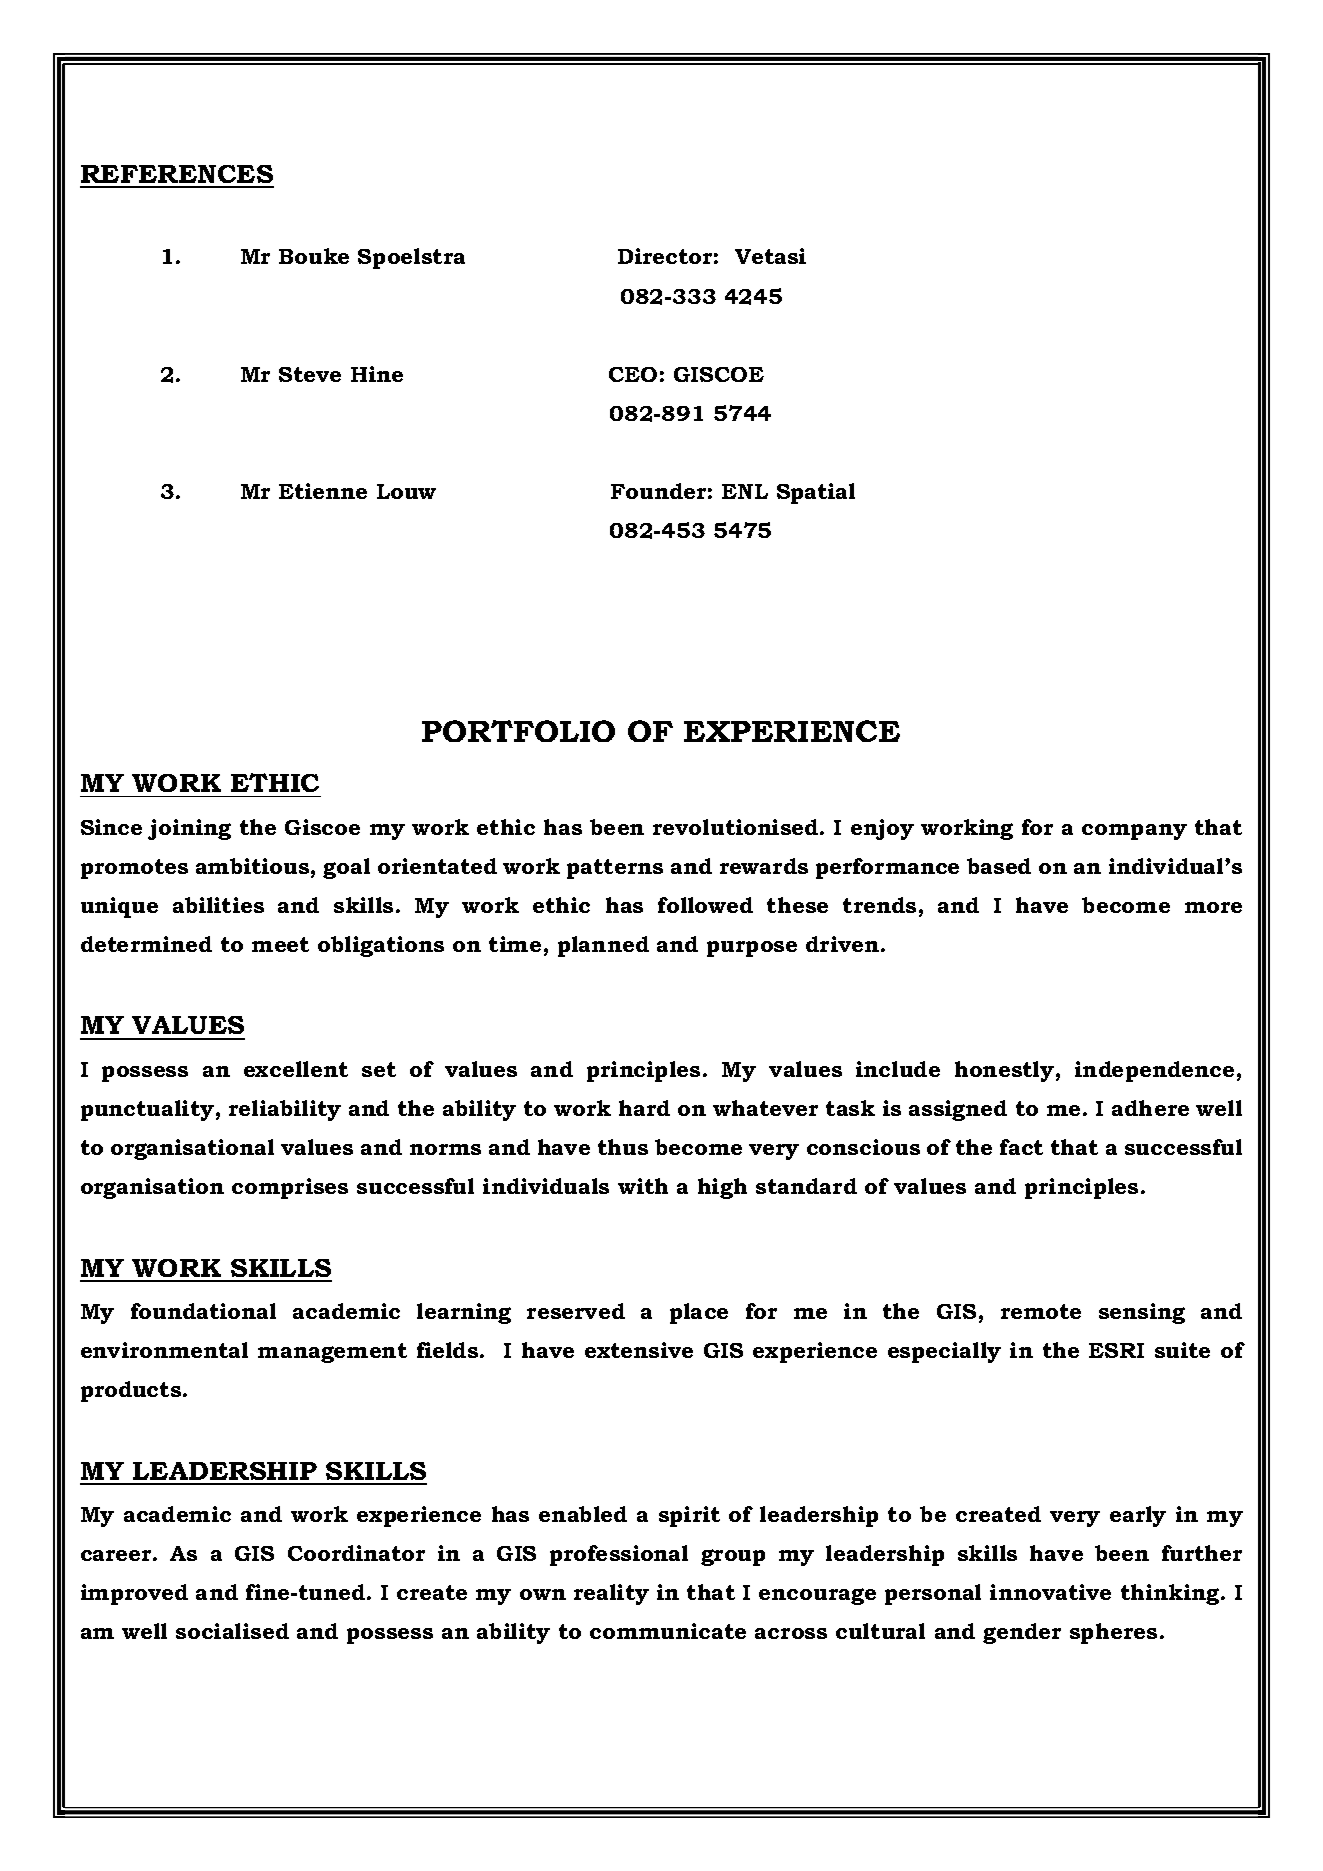 The image size is (1323, 1871). What do you see at coordinates (310, 374) in the screenshot?
I see `Steve` at bounding box center [310, 374].
